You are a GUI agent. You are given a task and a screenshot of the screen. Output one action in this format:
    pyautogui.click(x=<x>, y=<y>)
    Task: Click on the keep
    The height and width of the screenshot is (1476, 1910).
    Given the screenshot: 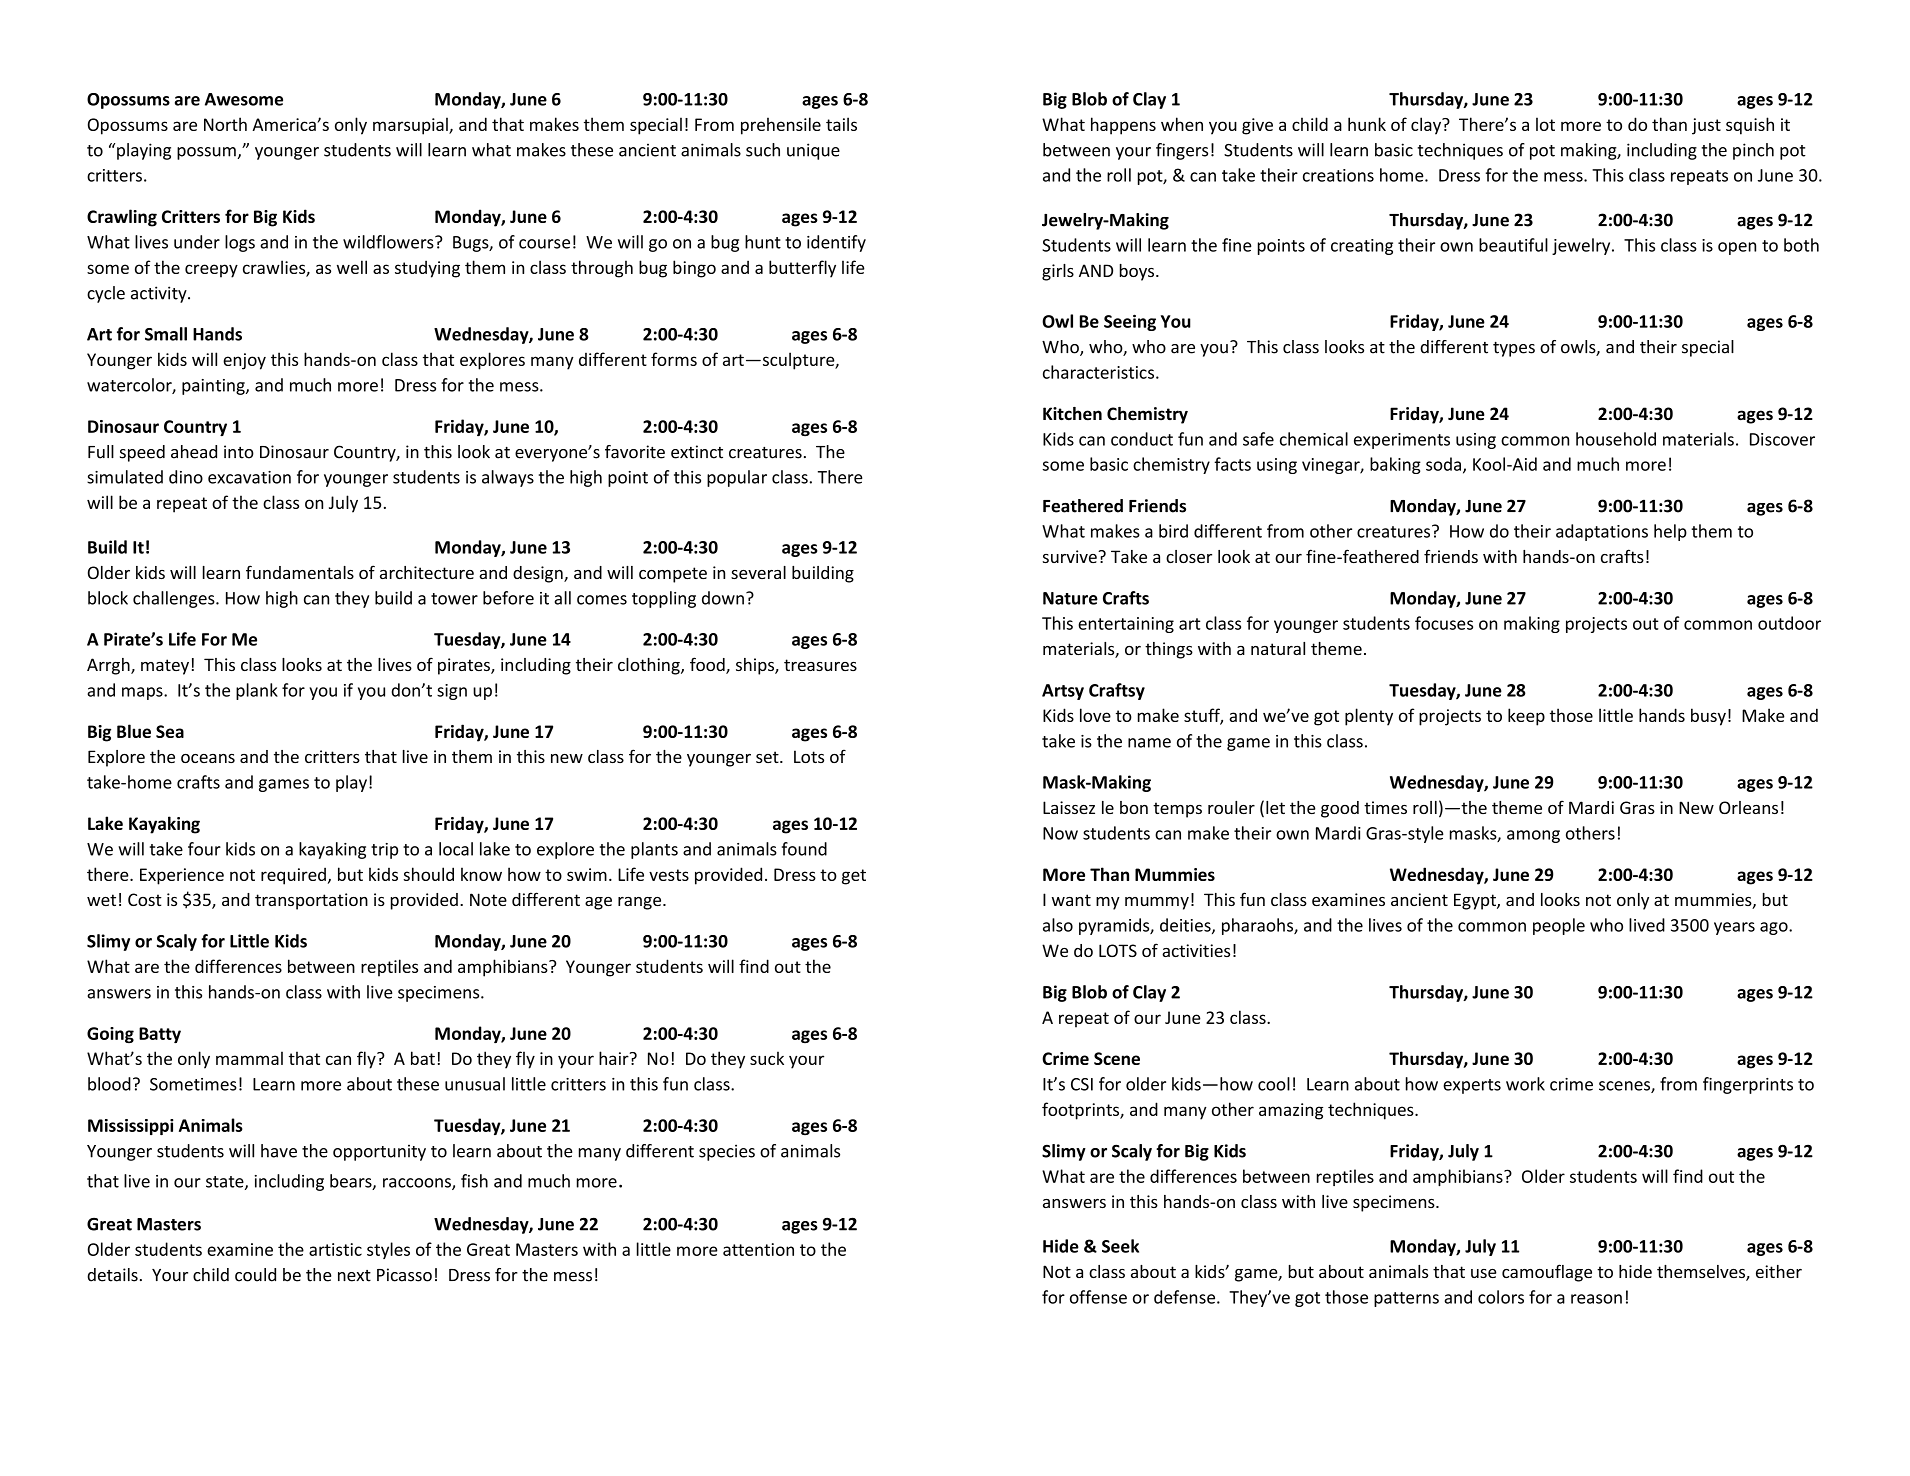 What is the action you would take?
    pyautogui.click(x=1526, y=717)
